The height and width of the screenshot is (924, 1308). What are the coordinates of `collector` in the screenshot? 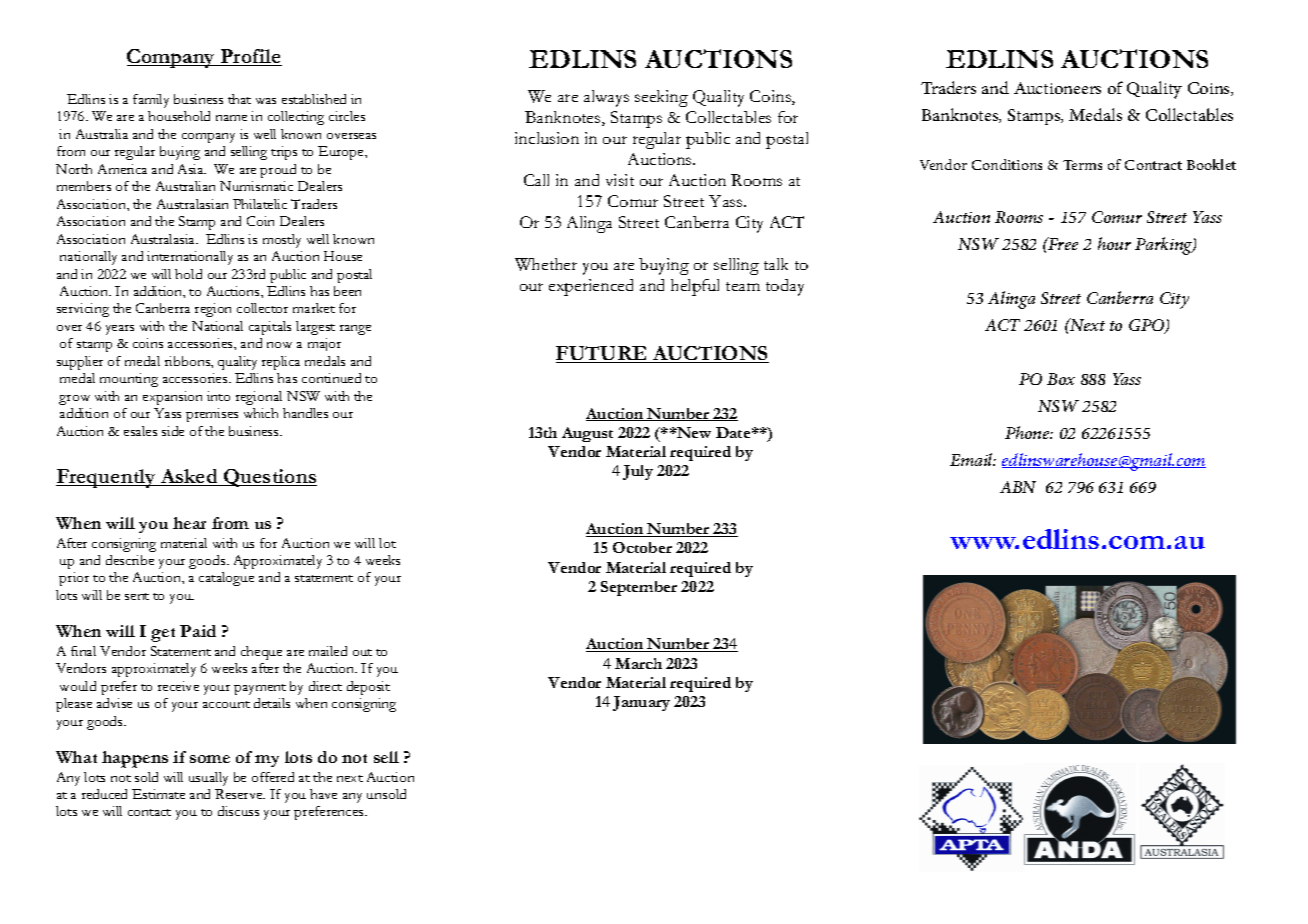 It's located at (262, 308).
